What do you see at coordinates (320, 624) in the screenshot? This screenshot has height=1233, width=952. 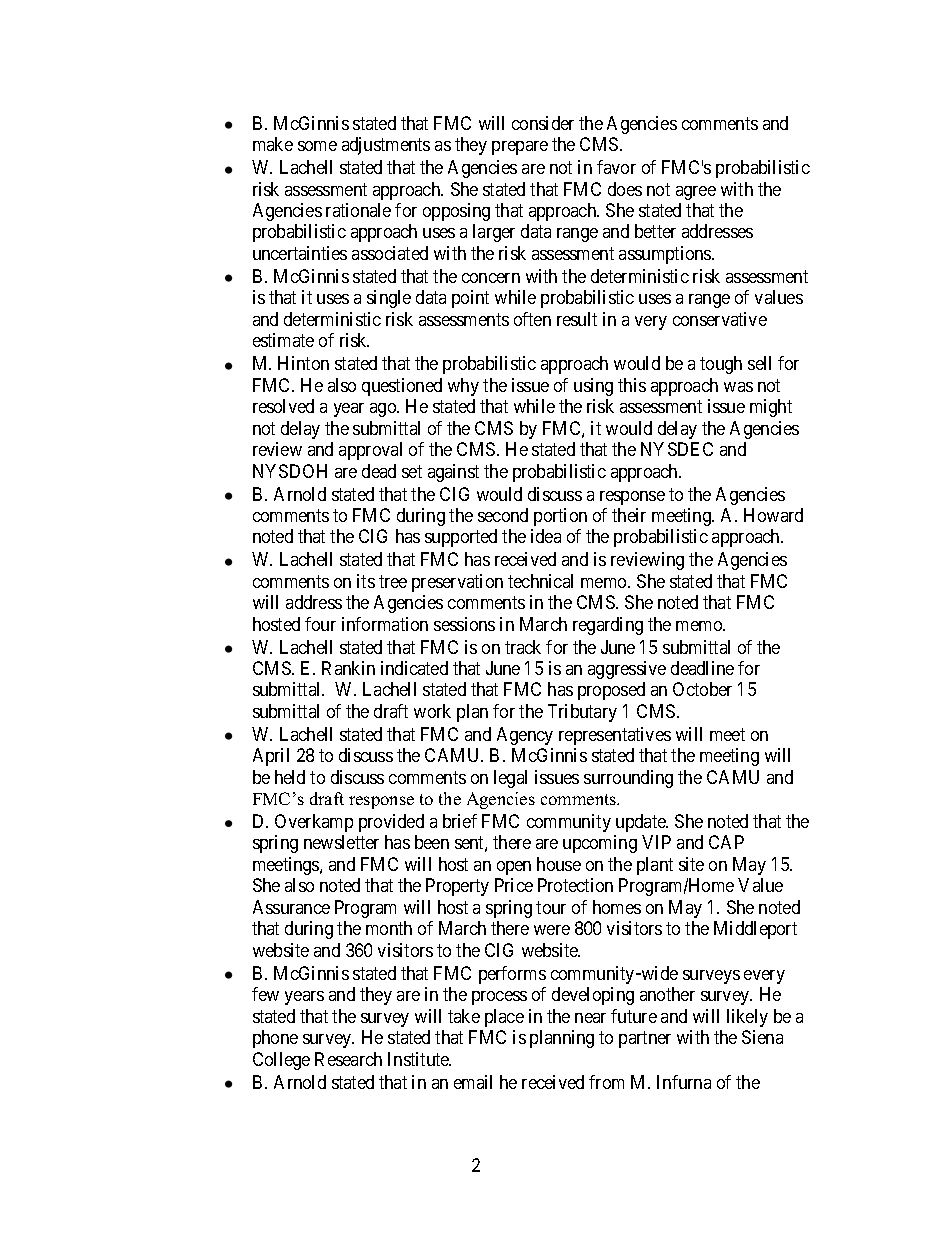 I see `four` at bounding box center [320, 624].
